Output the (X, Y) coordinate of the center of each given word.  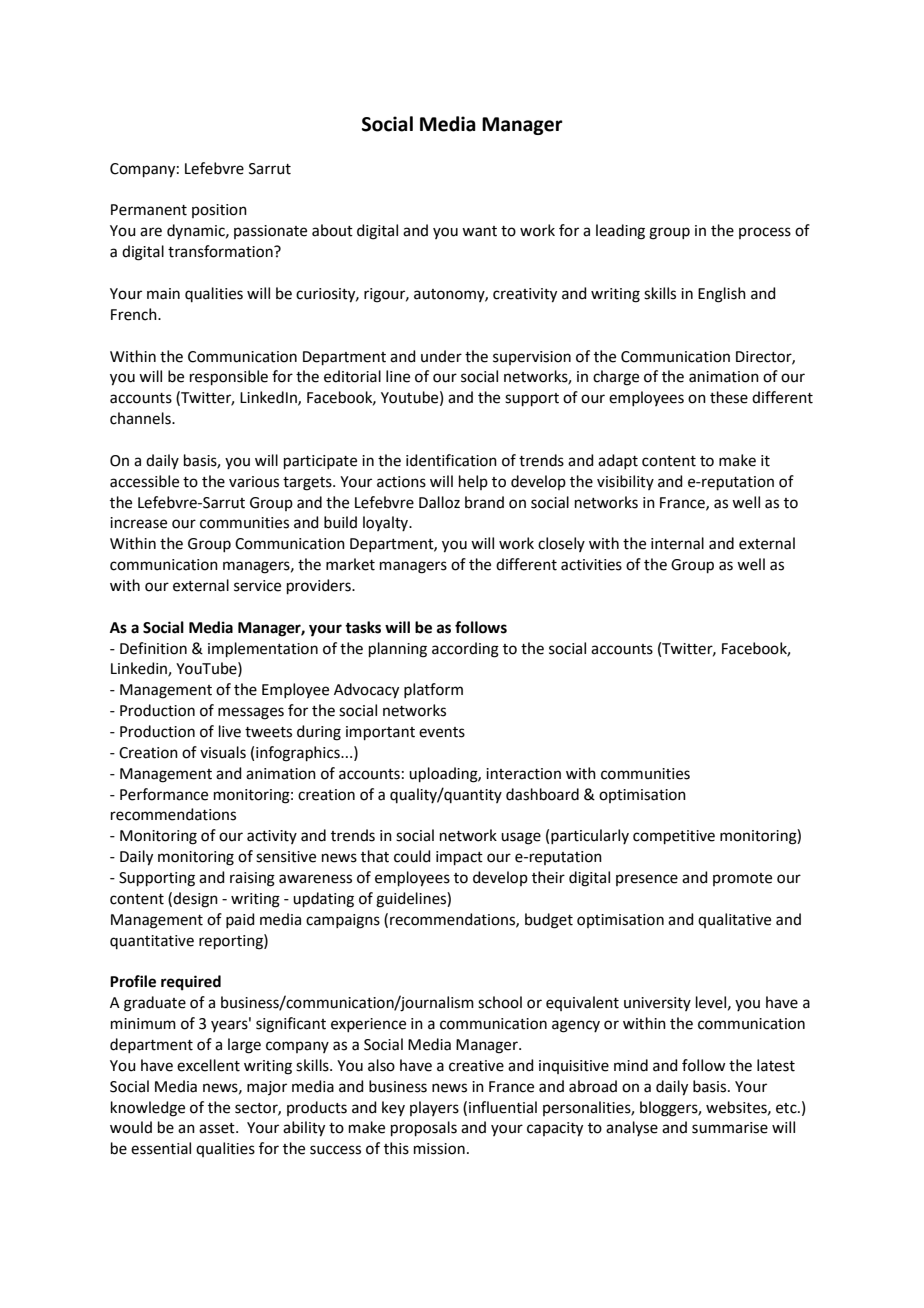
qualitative (734, 920)
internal (677, 543)
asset (218, 1128)
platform (433, 690)
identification (451, 460)
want (479, 231)
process (765, 233)
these (729, 397)
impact (459, 858)
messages (251, 713)
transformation (221, 251)
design (195, 900)
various (254, 482)
